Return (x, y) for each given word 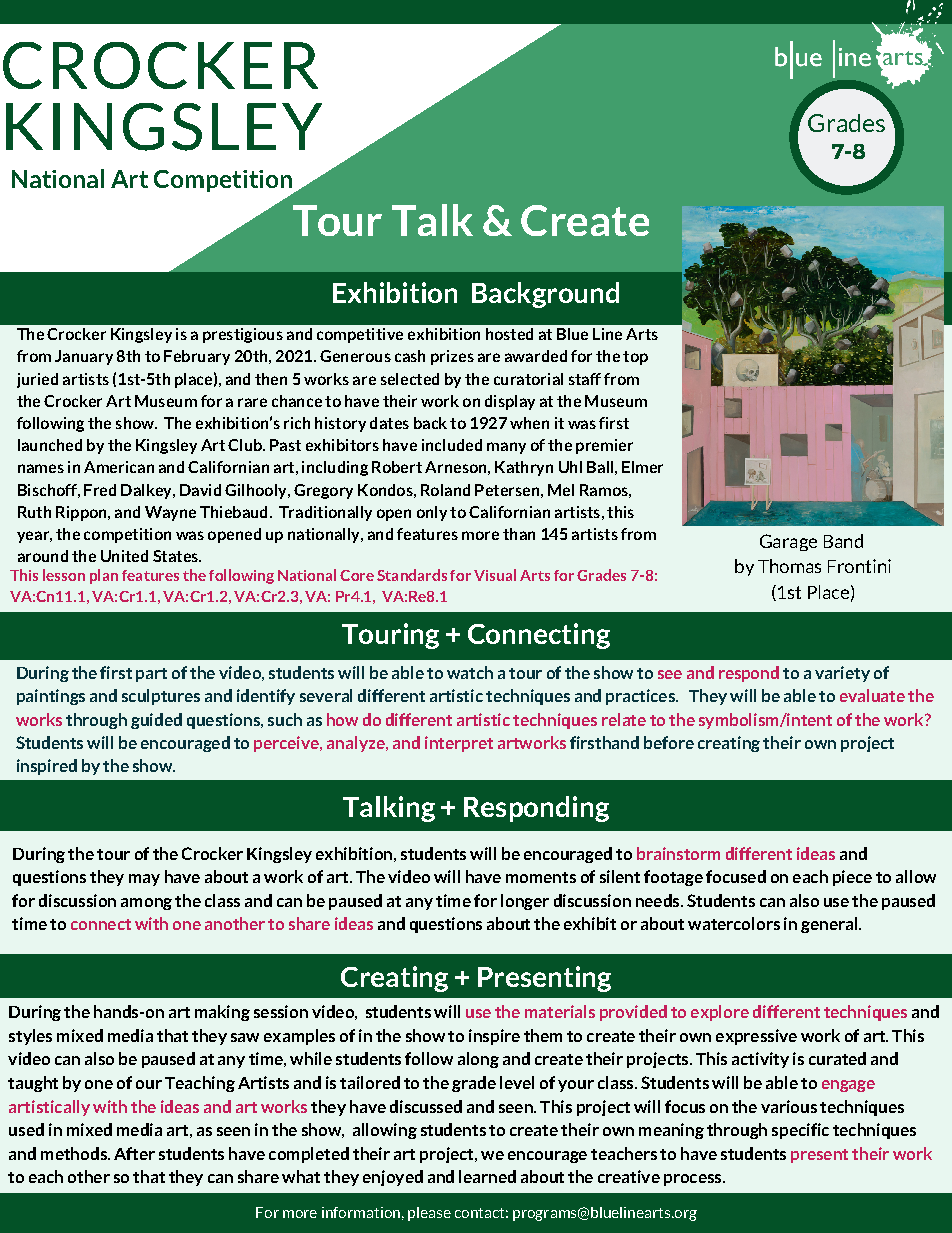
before (669, 742)
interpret (459, 744)
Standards (412, 575)
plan (104, 576)
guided (156, 721)
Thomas (789, 566)
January (84, 357)
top (635, 358)
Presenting (544, 979)
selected (410, 379)
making (222, 1013)
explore (720, 1013)
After (134, 1153)
